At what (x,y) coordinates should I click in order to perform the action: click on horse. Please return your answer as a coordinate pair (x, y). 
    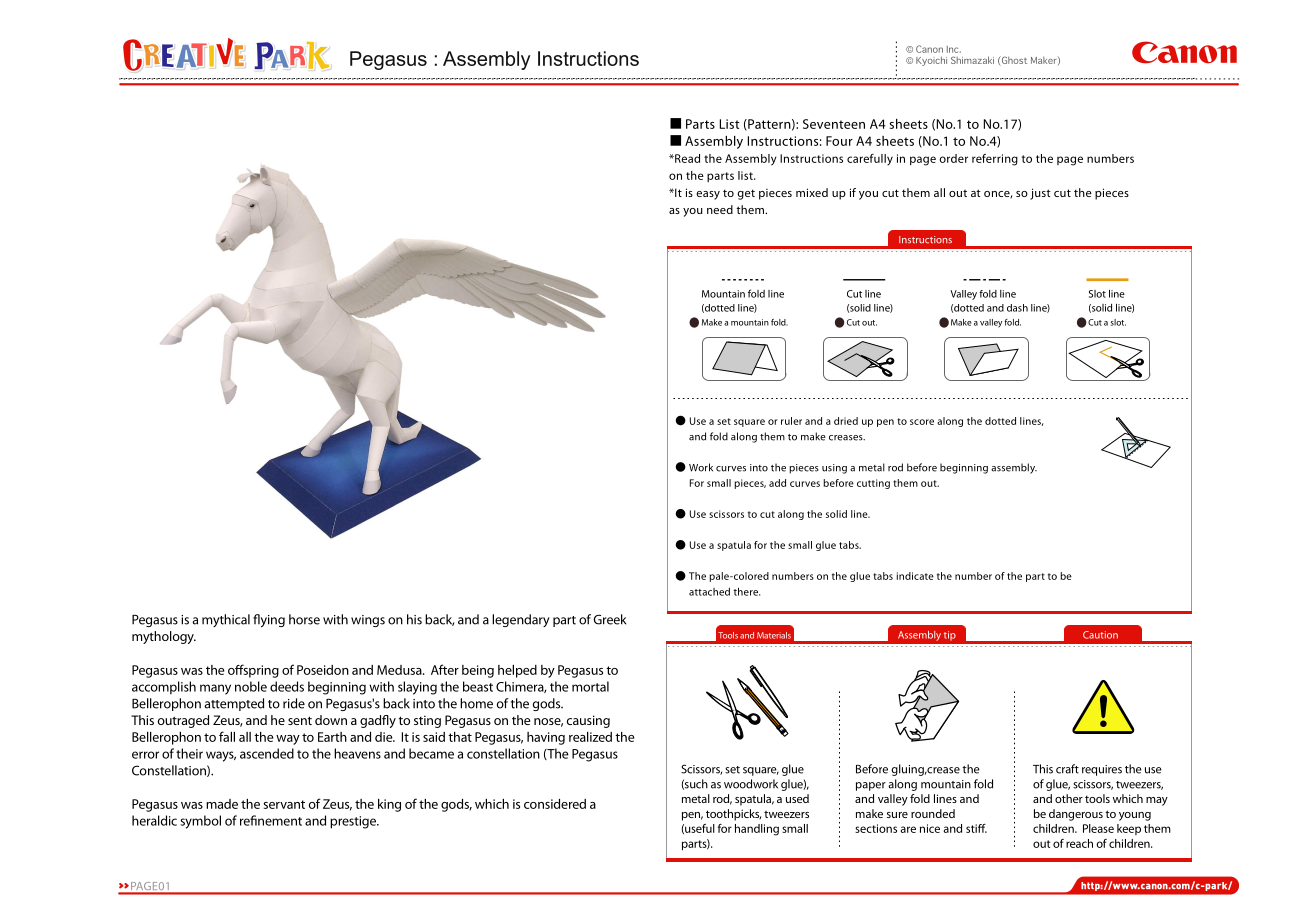
    Looking at the image, I should click on (304, 619).
